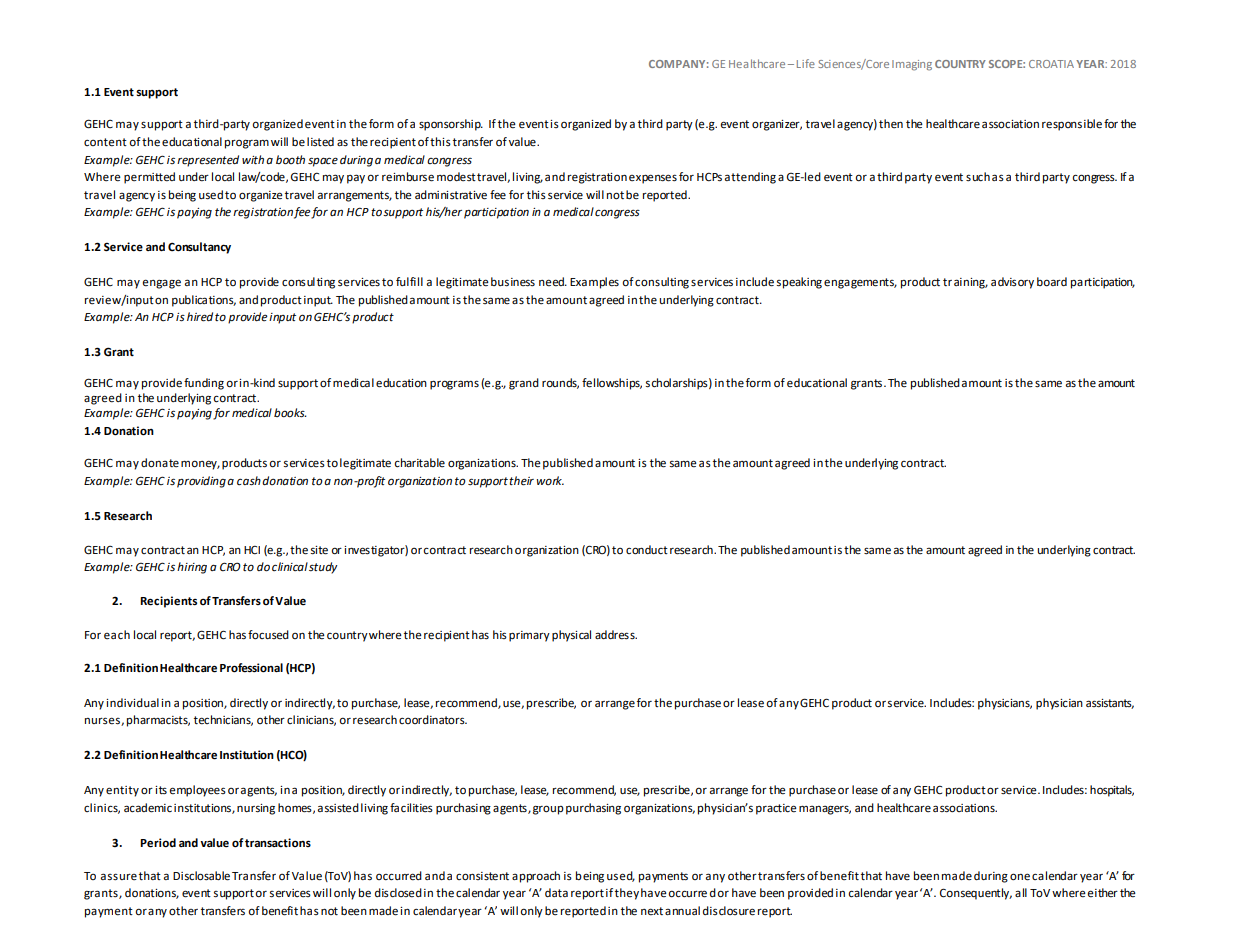  I want to click on conduct, so click(647, 550).
